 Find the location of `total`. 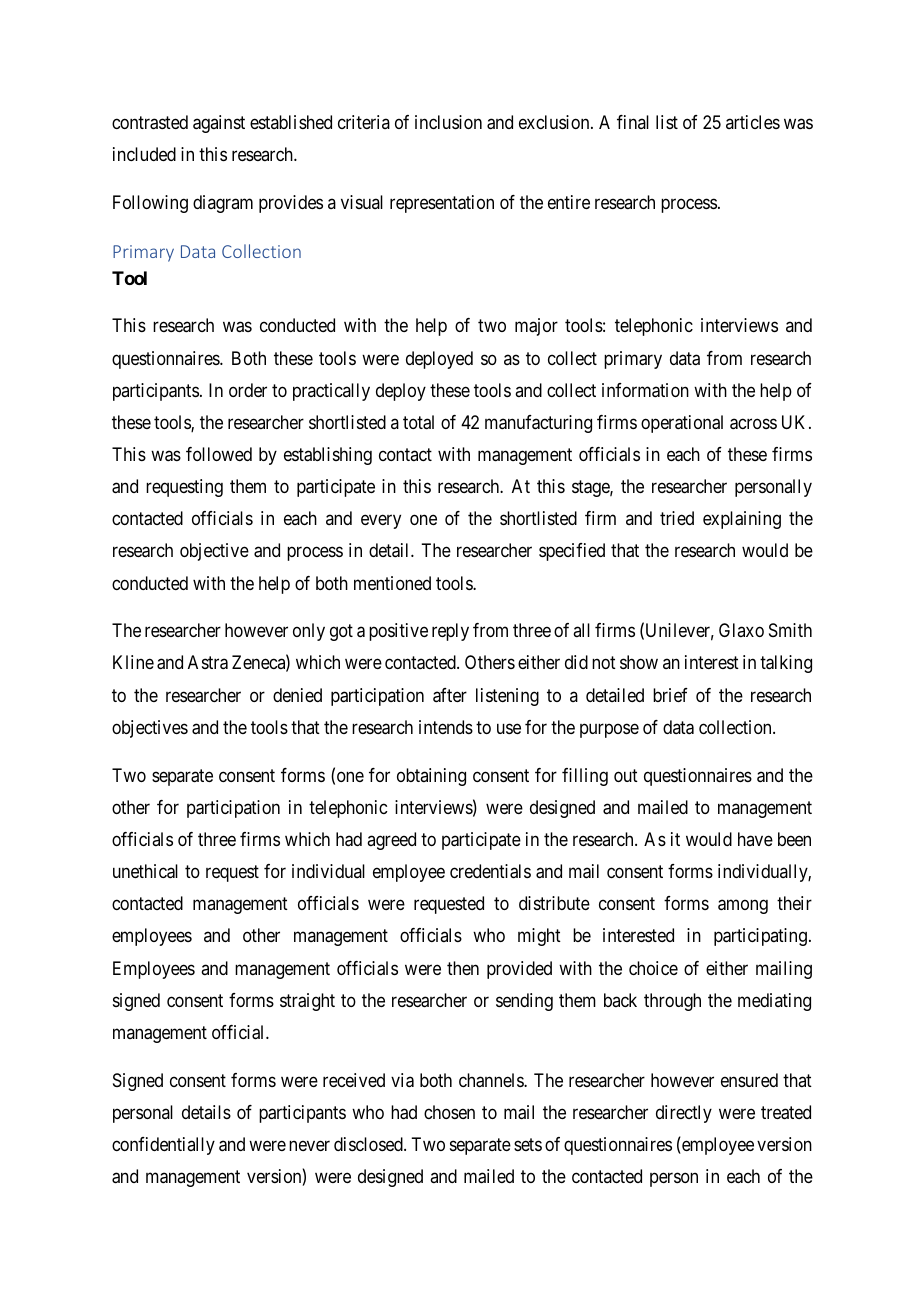

total is located at coordinates (418, 422).
